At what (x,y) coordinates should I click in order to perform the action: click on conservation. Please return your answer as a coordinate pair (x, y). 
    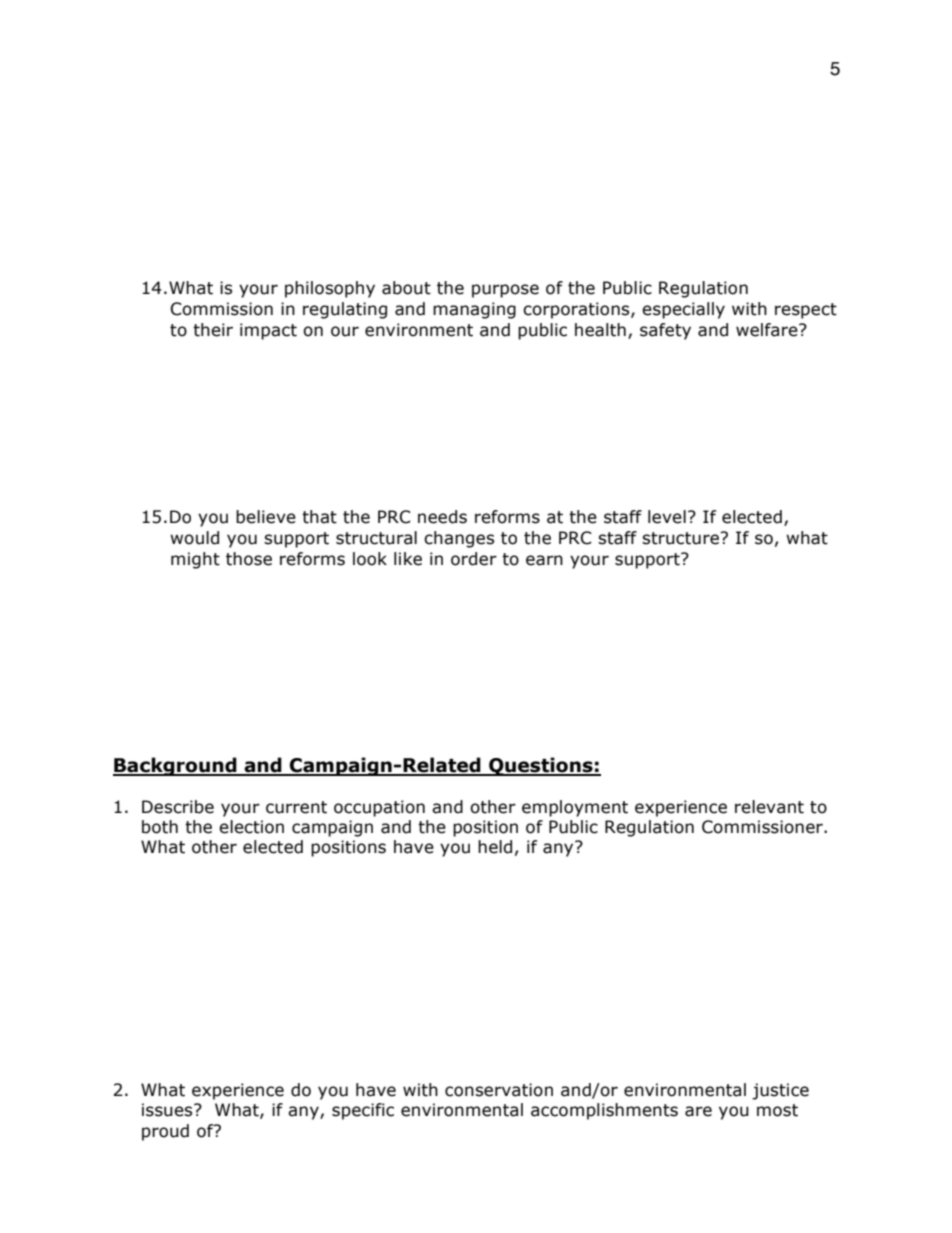
    Looking at the image, I should click on (499, 1090).
